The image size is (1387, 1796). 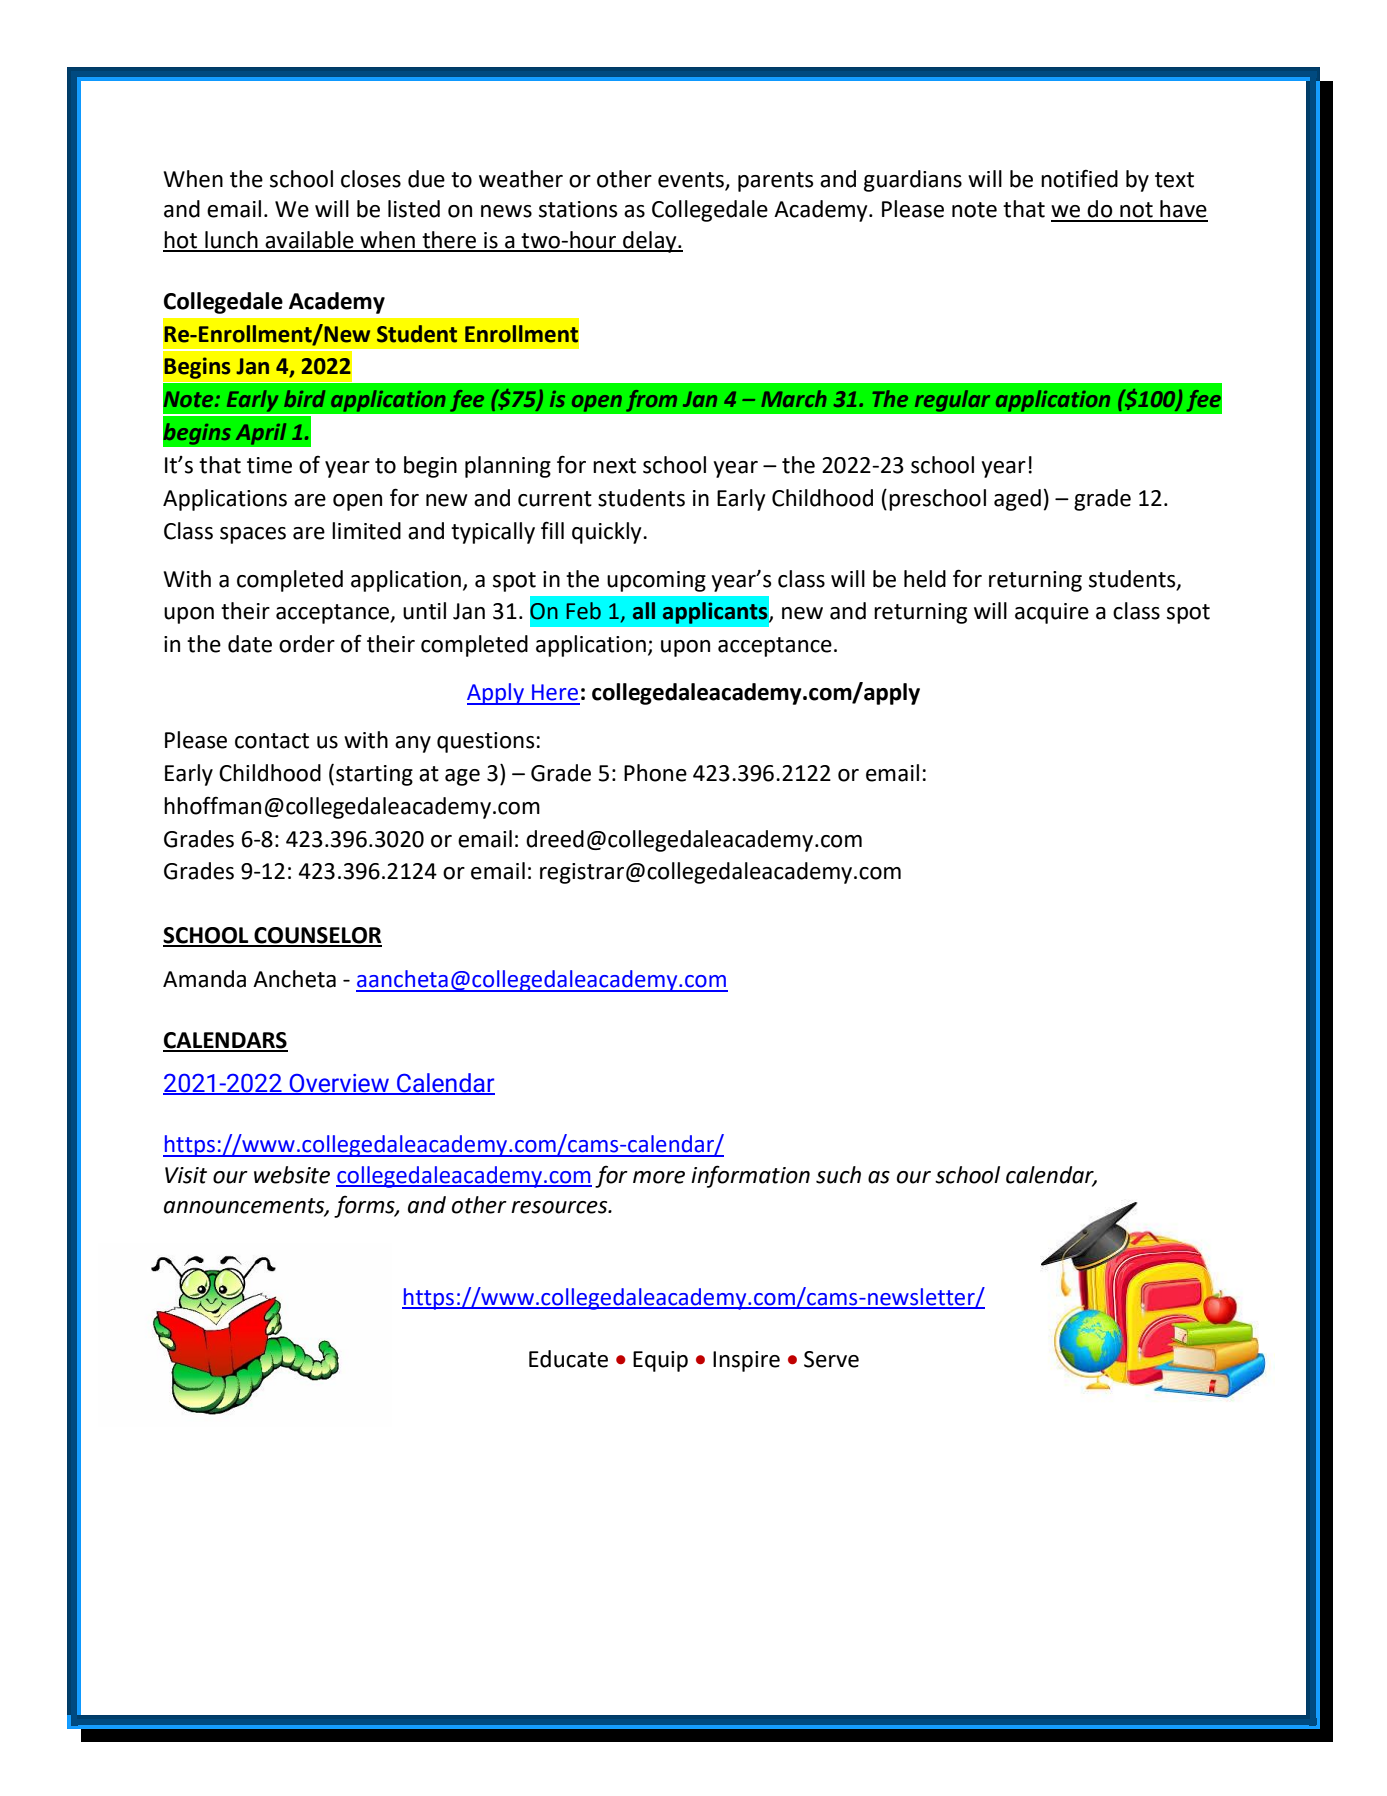 What do you see at coordinates (292, 1175) in the document?
I see `website` at bounding box center [292, 1175].
